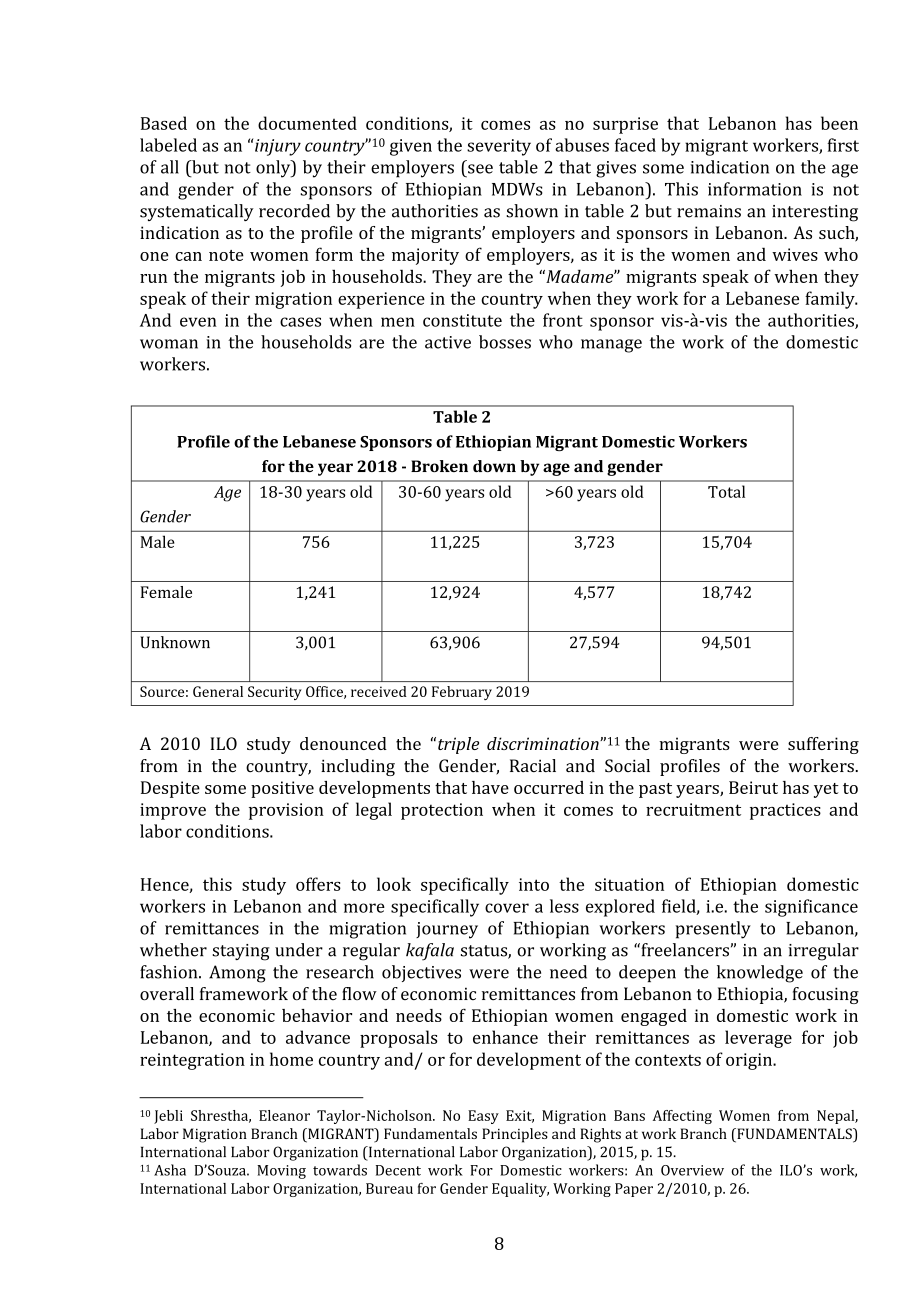  Describe the element at coordinates (274, 169) in the image. I see `only` at that location.
